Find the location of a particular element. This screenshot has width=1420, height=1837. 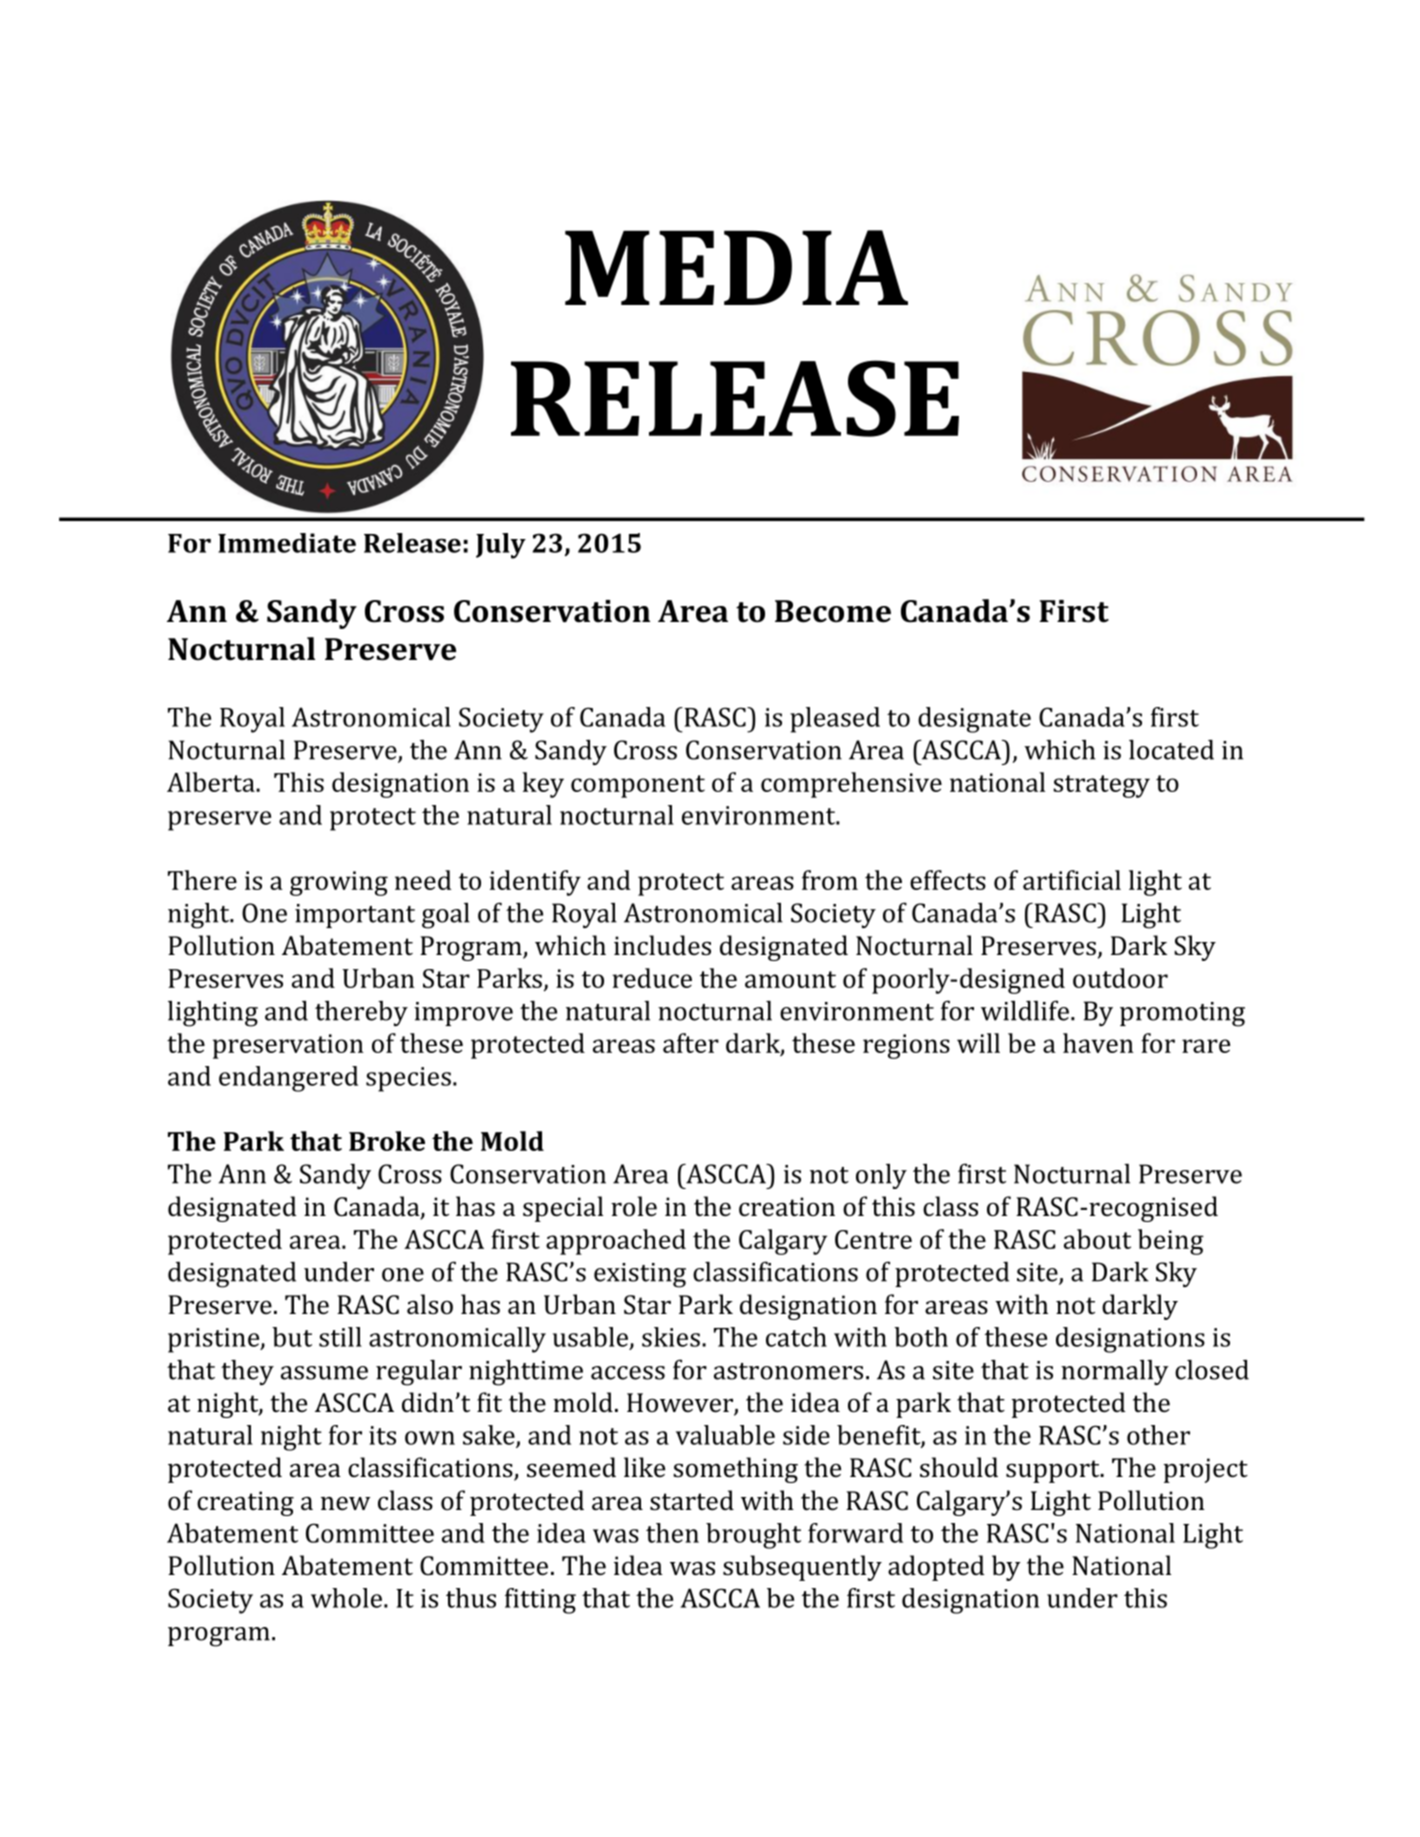

important is located at coordinates (355, 916).
